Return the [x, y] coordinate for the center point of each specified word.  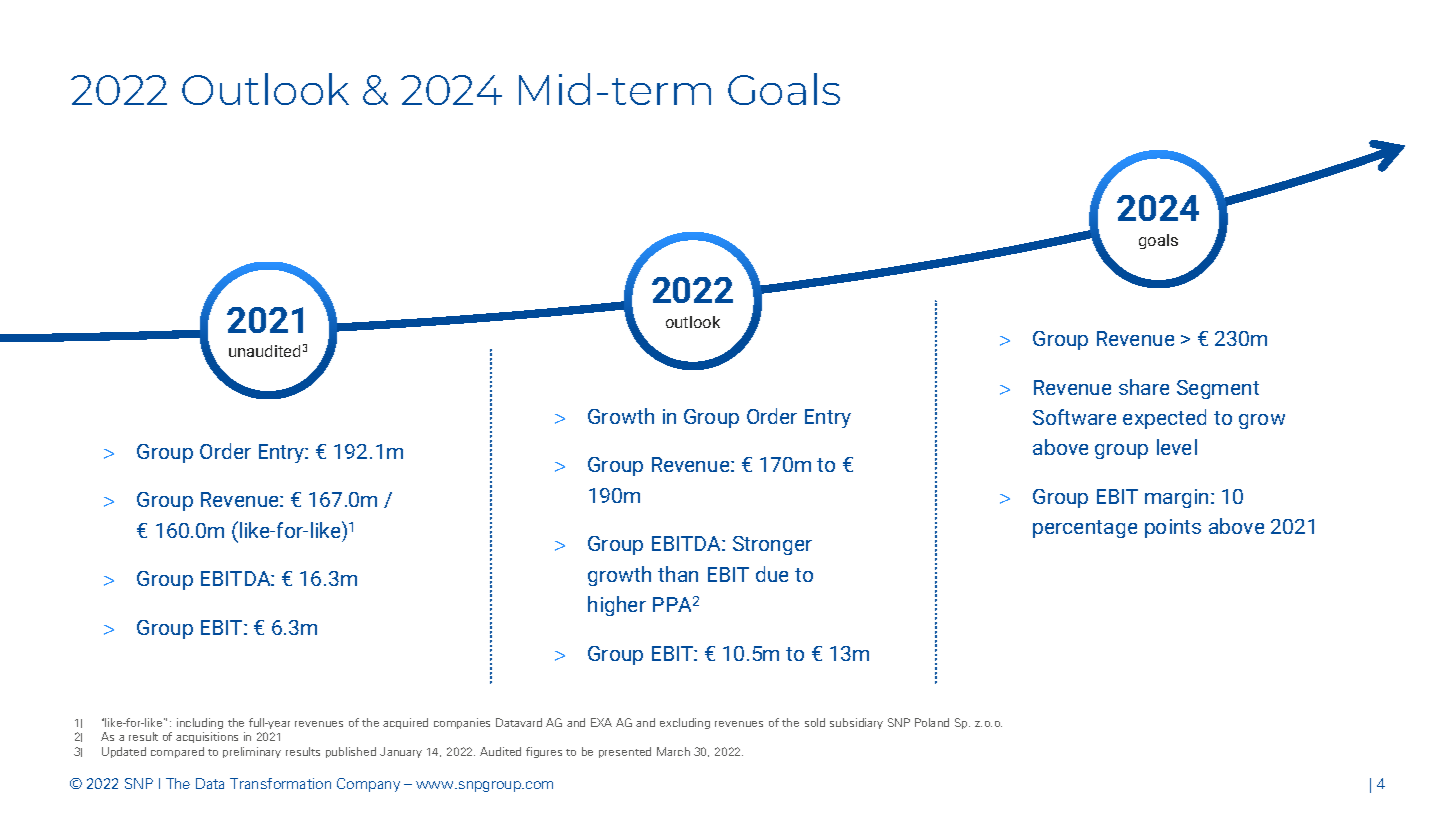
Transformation [280, 783]
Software [1074, 417]
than [678, 574]
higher [617, 606]
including [200, 723]
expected [1164, 419]
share [1144, 387]
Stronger [772, 545]
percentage [1085, 529]
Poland [932, 722]
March [673, 751]
